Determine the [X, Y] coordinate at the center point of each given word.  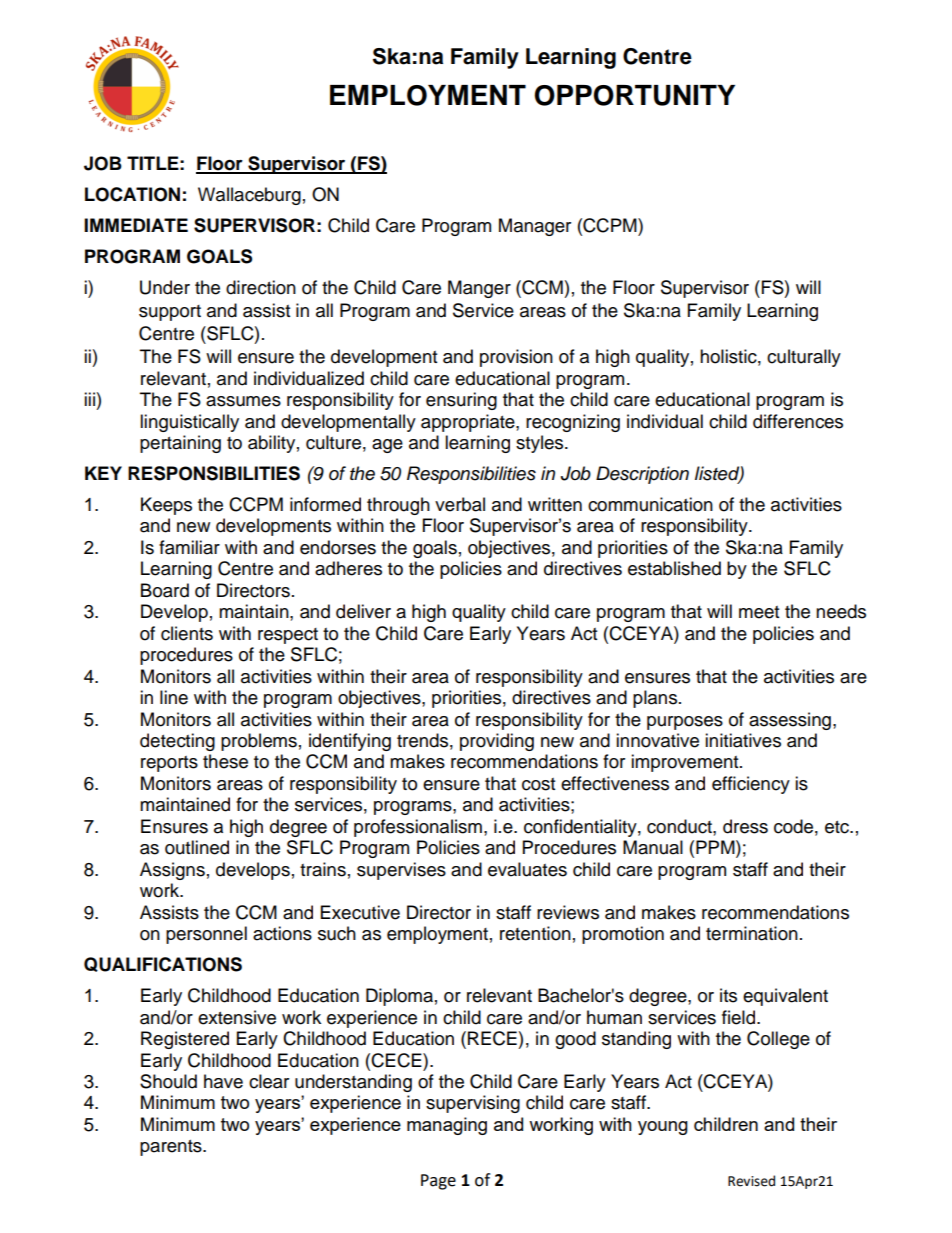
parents [172, 1148]
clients [187, 633]
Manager [535, 227]
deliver [363, 611]
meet [759, 612]
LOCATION [132, 194]
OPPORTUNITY [634, 95]
